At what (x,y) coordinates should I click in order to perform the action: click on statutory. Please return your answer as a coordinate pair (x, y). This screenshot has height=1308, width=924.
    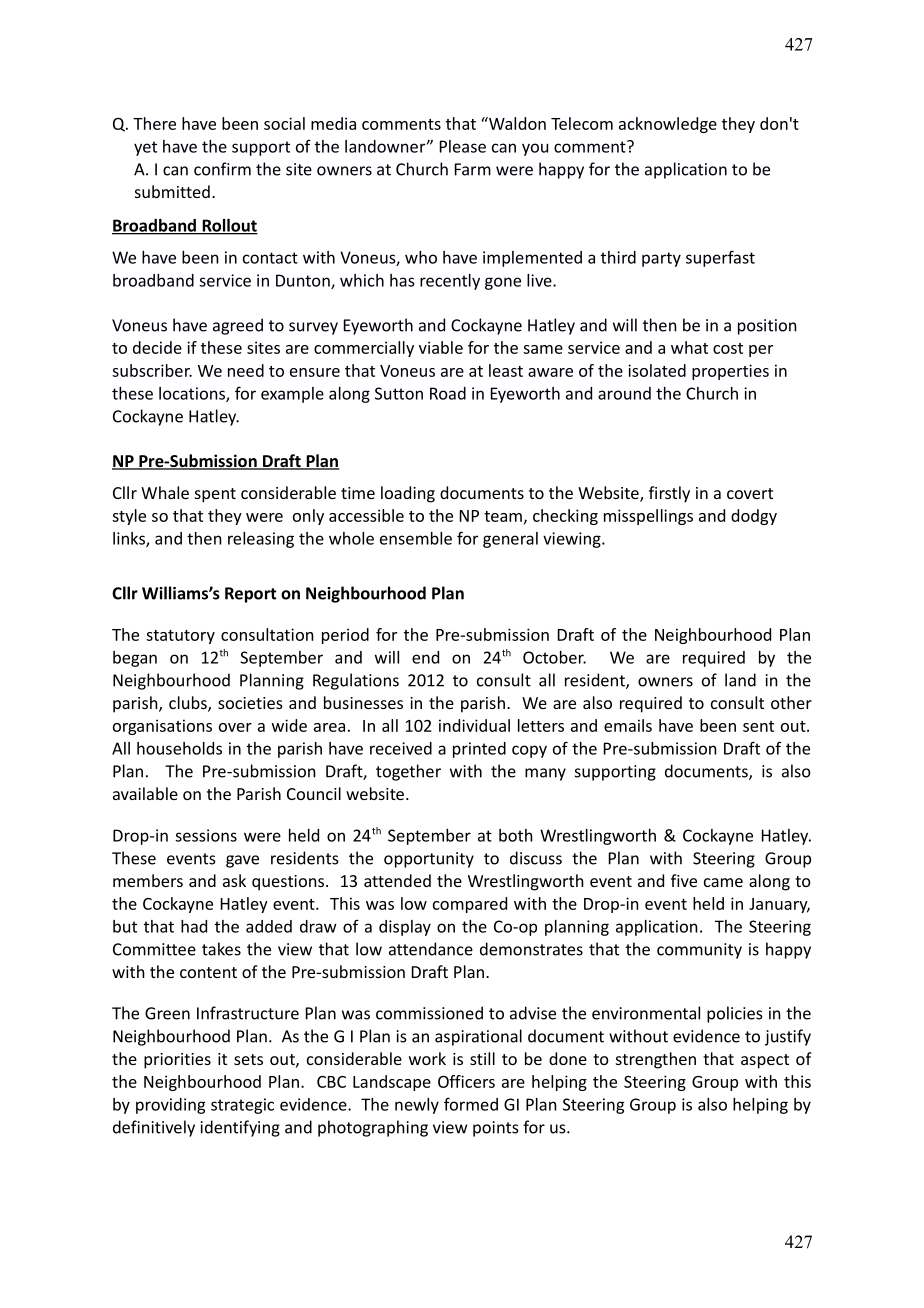
    Looking at the image, I should click on (180, 637).
